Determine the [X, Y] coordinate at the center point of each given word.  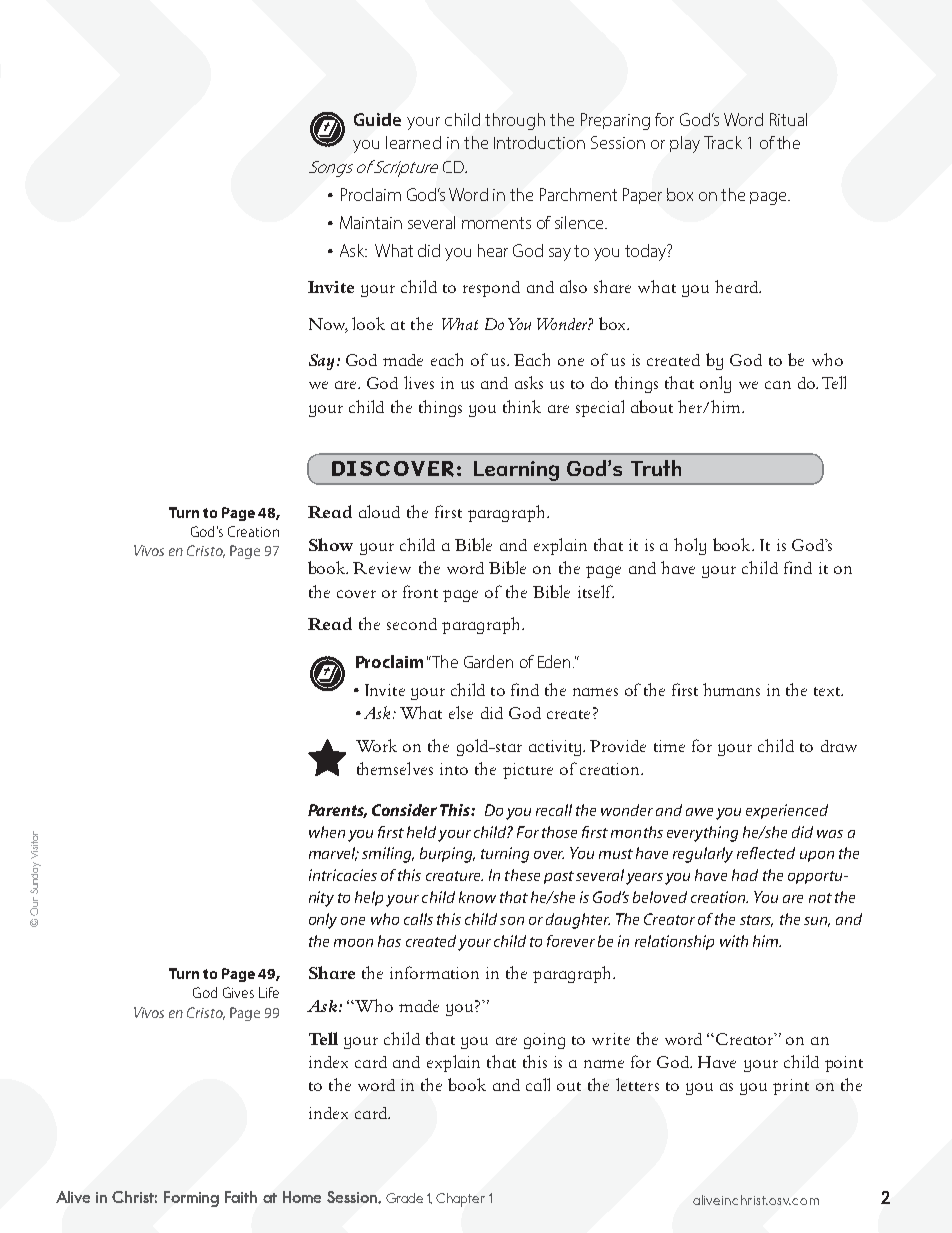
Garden [488, 661]
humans [731, 689]
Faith [241, 1197]
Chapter [460, 1200]
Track [723, 142]
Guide [377, 119]
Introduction [539, 142]
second [412, 624]
